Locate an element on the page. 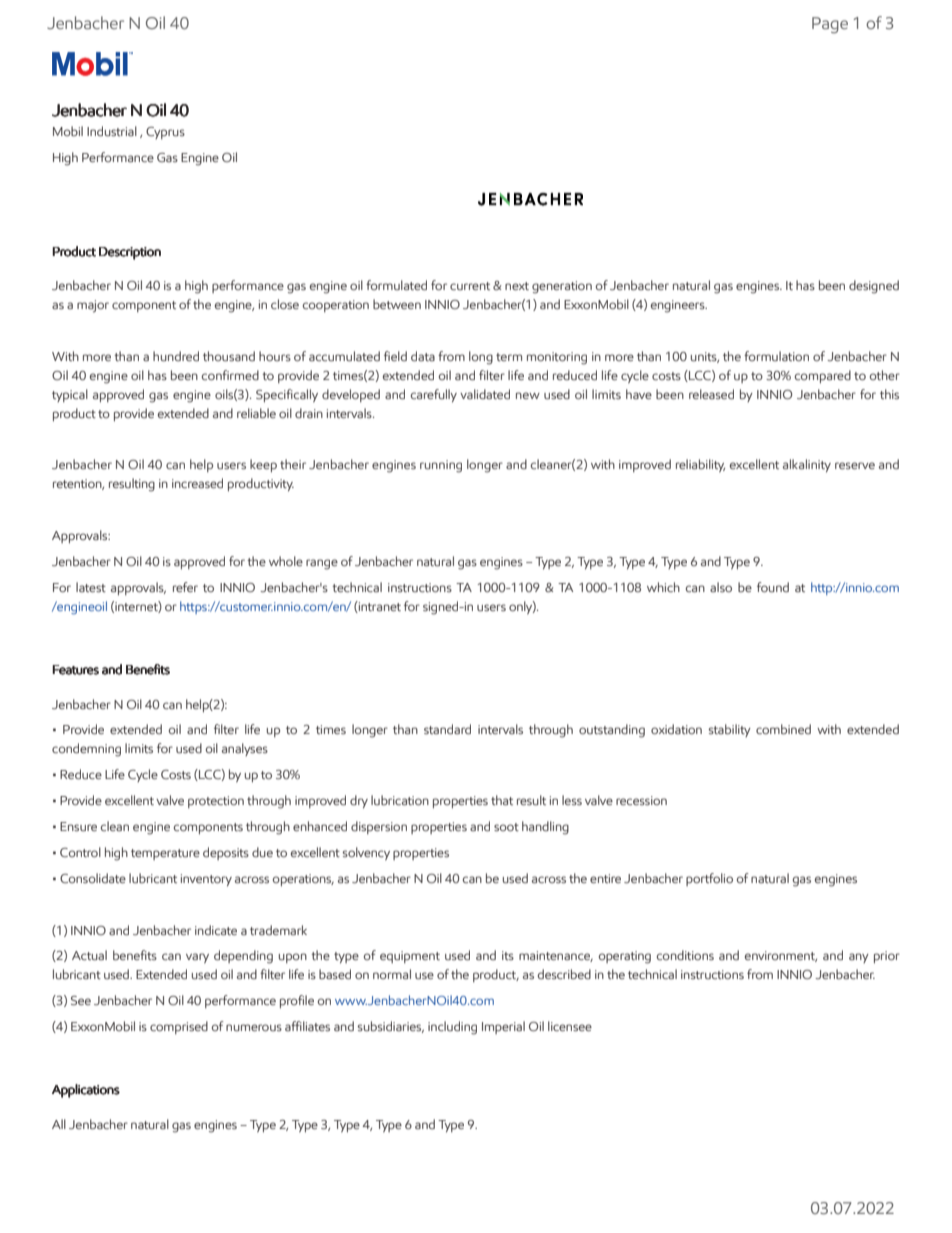 The height and width of the page is (1233, 952). validated is located at coordinates (485, 394).
